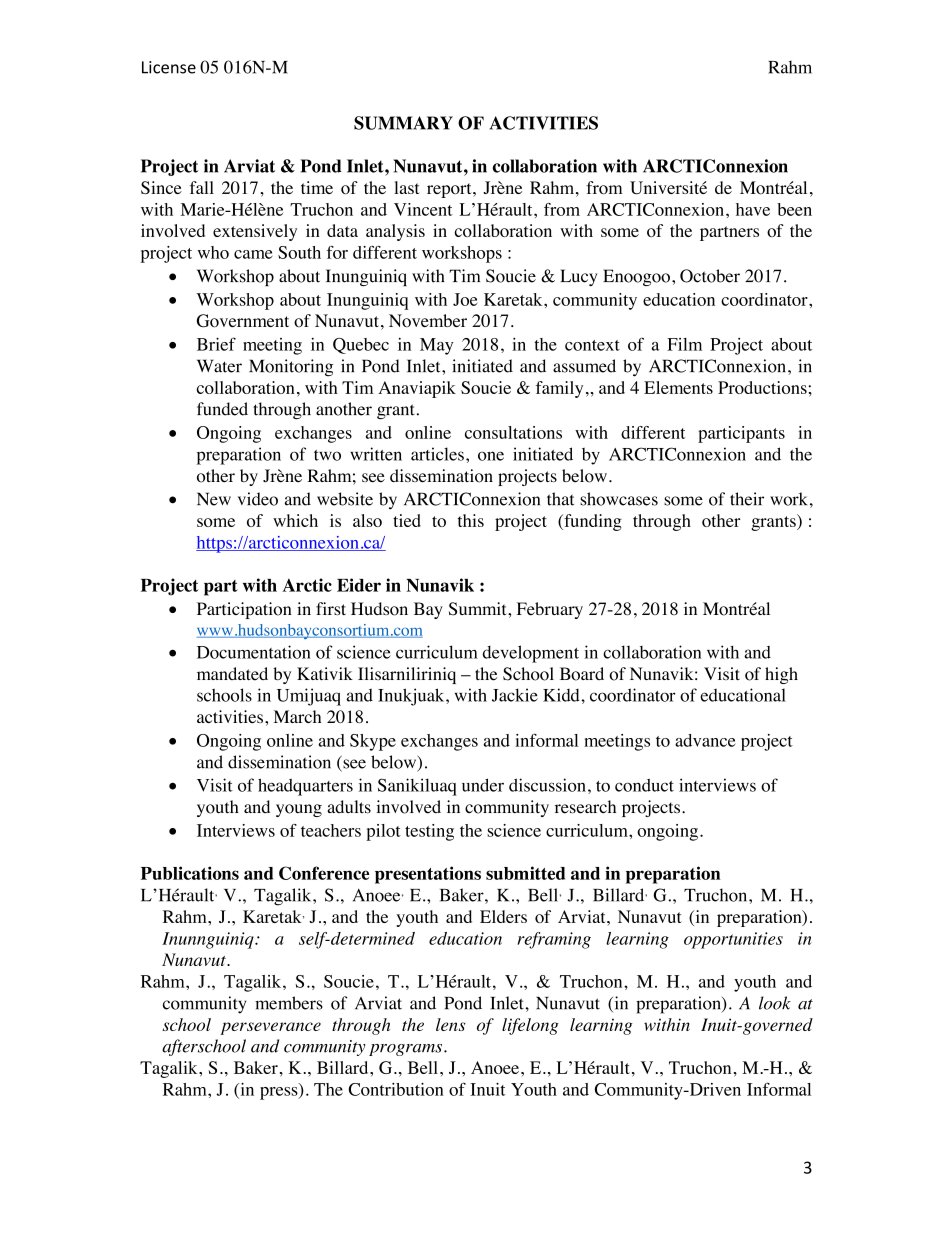 The height and width of the screenshot is (1233, 952). What do you see at coordinates (753, 209) in the screenshot?
I see `have` at bounding box center [753, 209].
